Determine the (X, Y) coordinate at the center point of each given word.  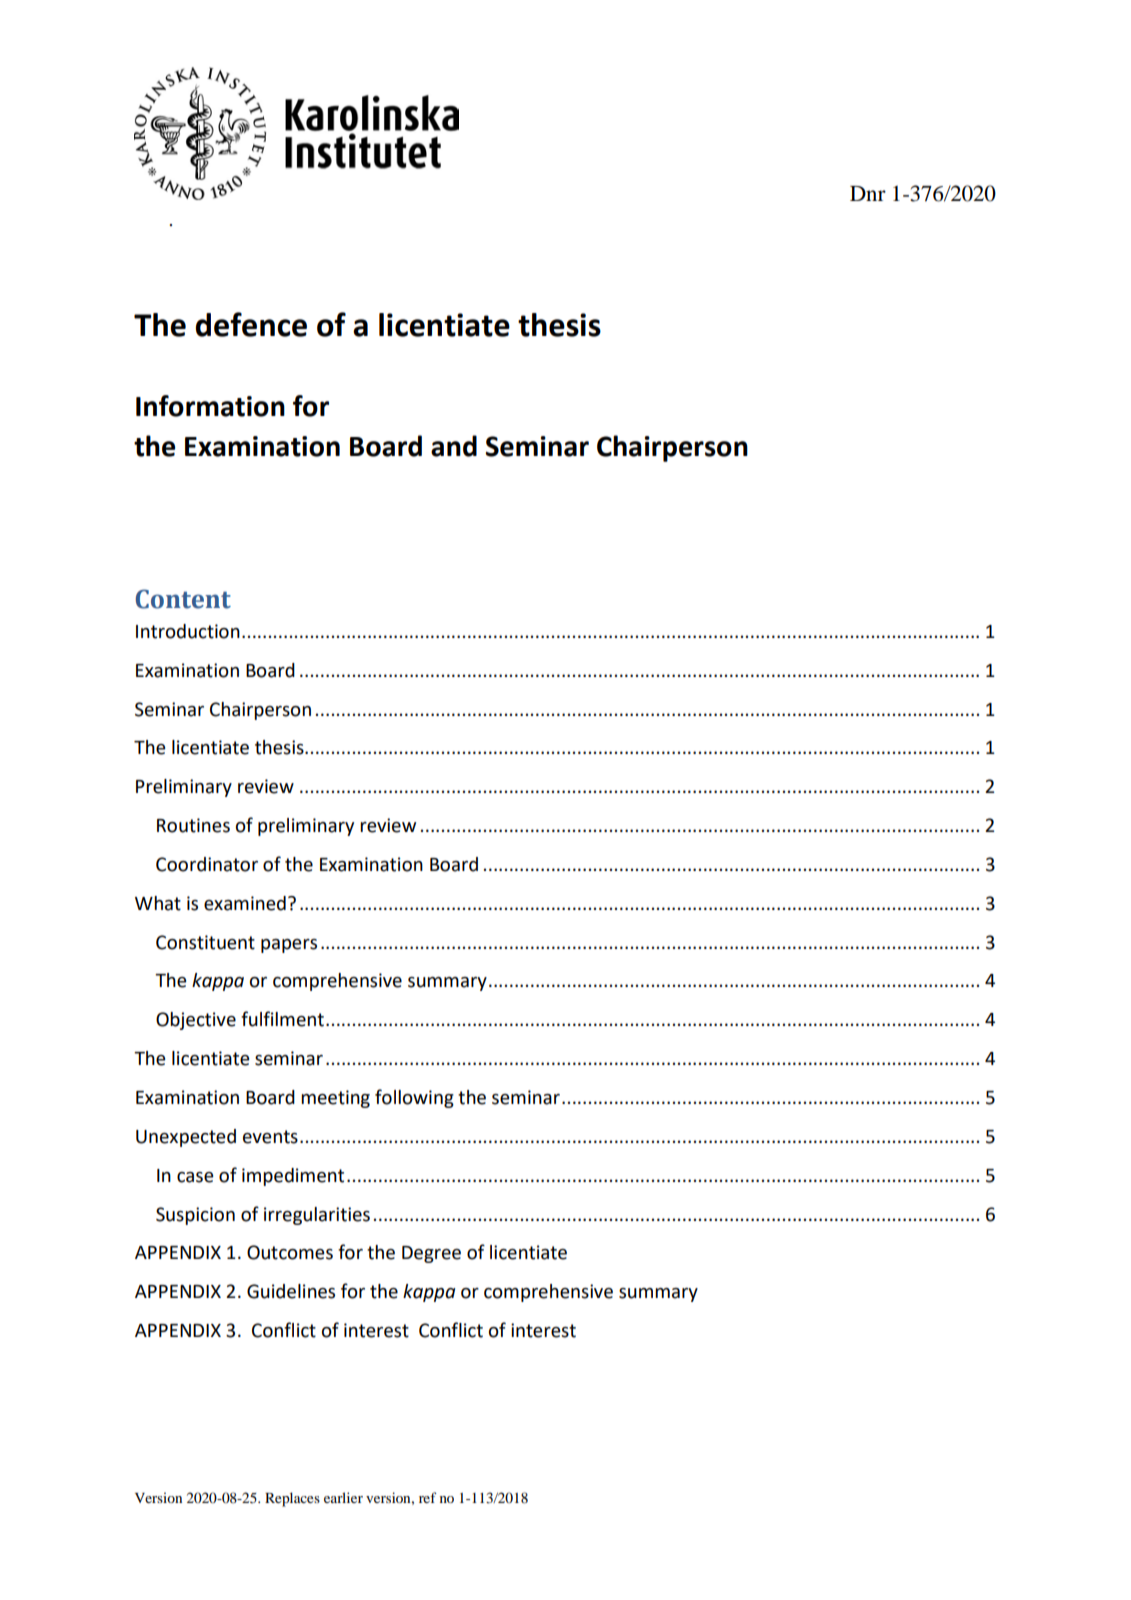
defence (251, 324)
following (414, 1098)
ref (428, 1497)
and (454, 446)
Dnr (868, 193)
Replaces (292, 1499)
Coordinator (207, 864)
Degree (431, 1254)
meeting (335, 1099)
